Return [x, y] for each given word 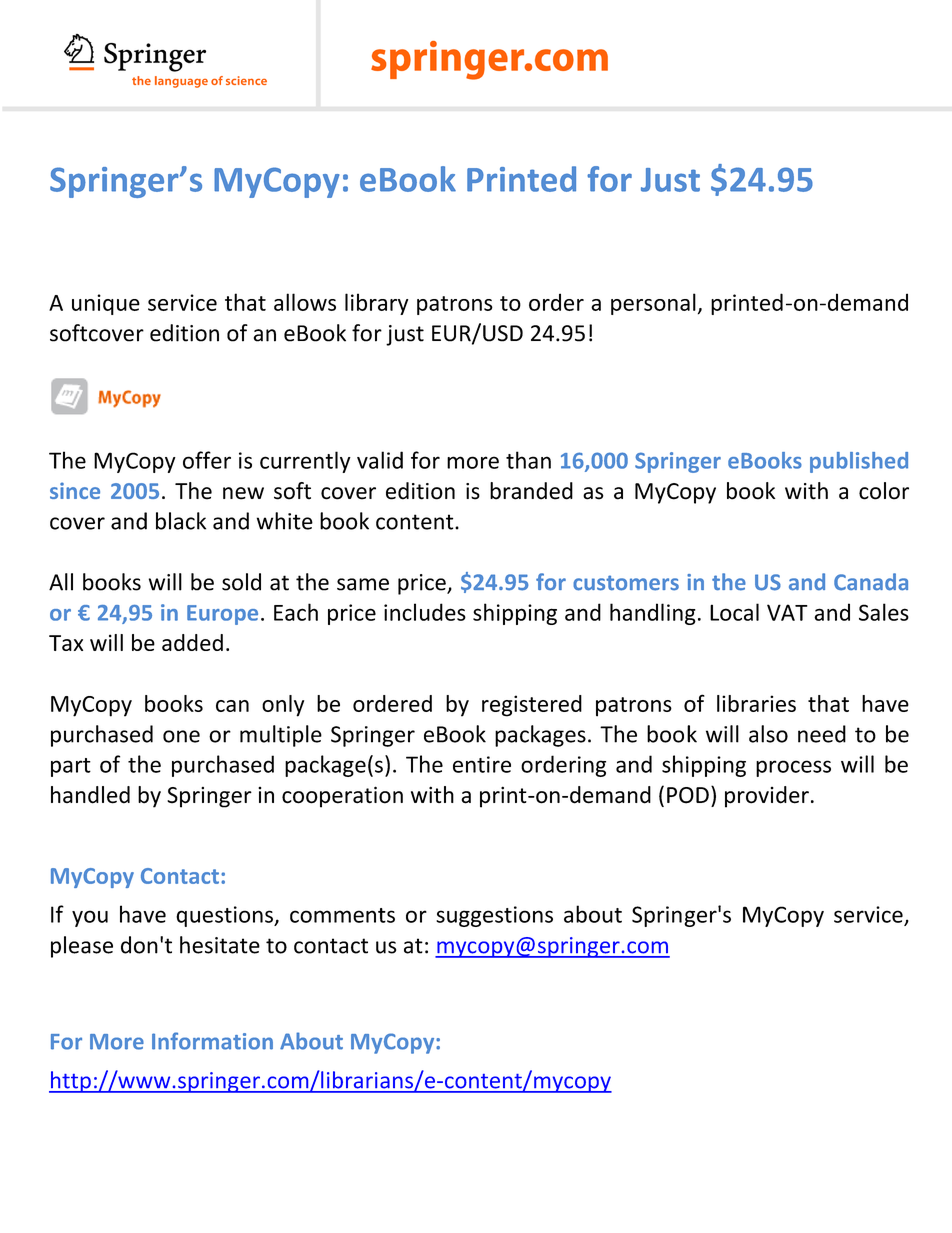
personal [653, 304]
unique [106, 304]
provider [767, 797]
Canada [871, 582]
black [181, 521]
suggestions [494, 916]
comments [342, 915]
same [363, 584]
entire [482, 764]
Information [212, 1041]
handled [90, 795]
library [376, 304]
